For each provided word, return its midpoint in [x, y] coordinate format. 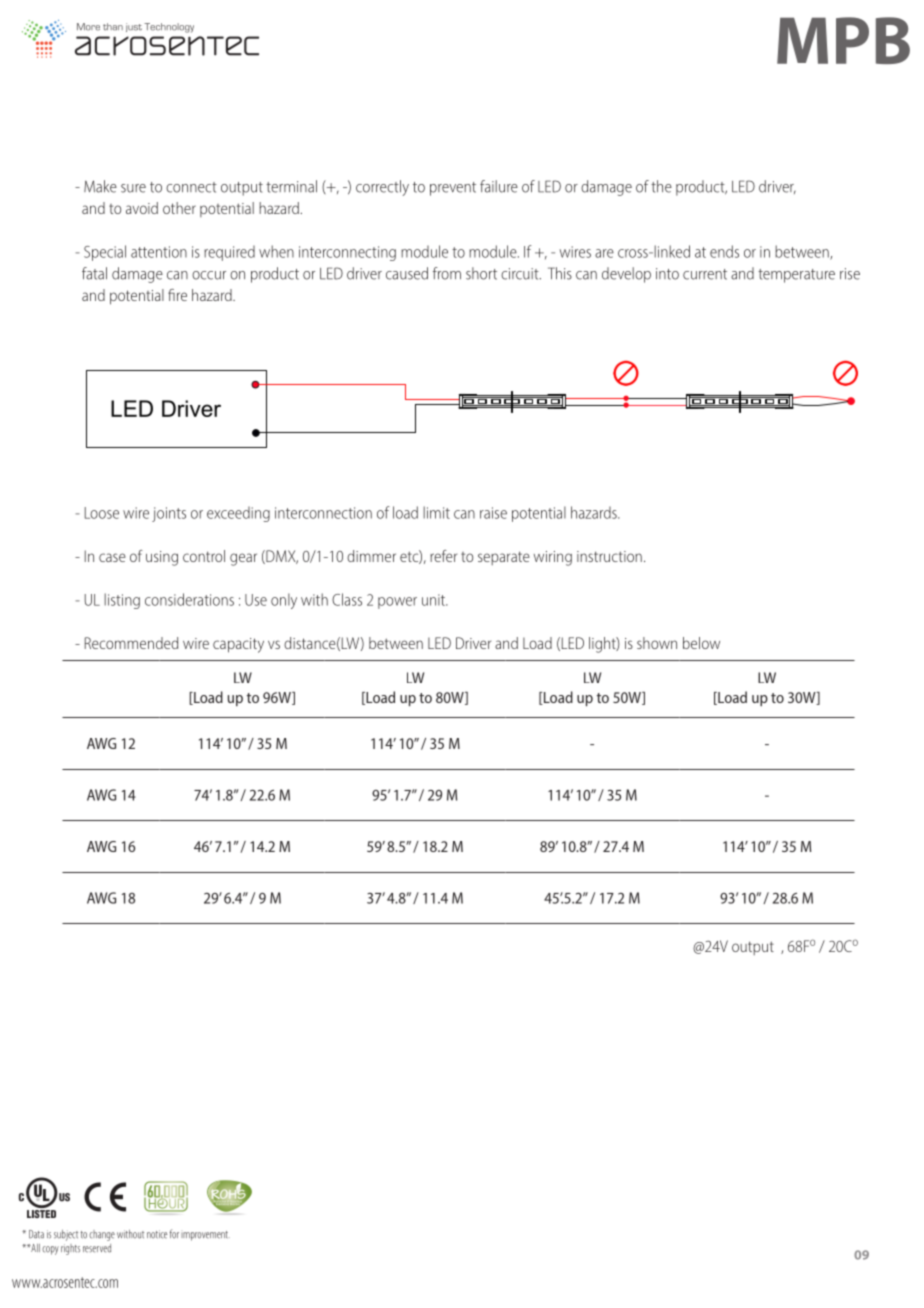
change [102, 1235]
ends [724, 251]
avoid [142, 208]
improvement [205, 1236]
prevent [453, 189]
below [701, 643]
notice [157, 1234]
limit [436, 512]
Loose [102, 513]
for [174, 1234]
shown [657, 643]
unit [434, 600]
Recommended [131, 643]
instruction [609, 556]
